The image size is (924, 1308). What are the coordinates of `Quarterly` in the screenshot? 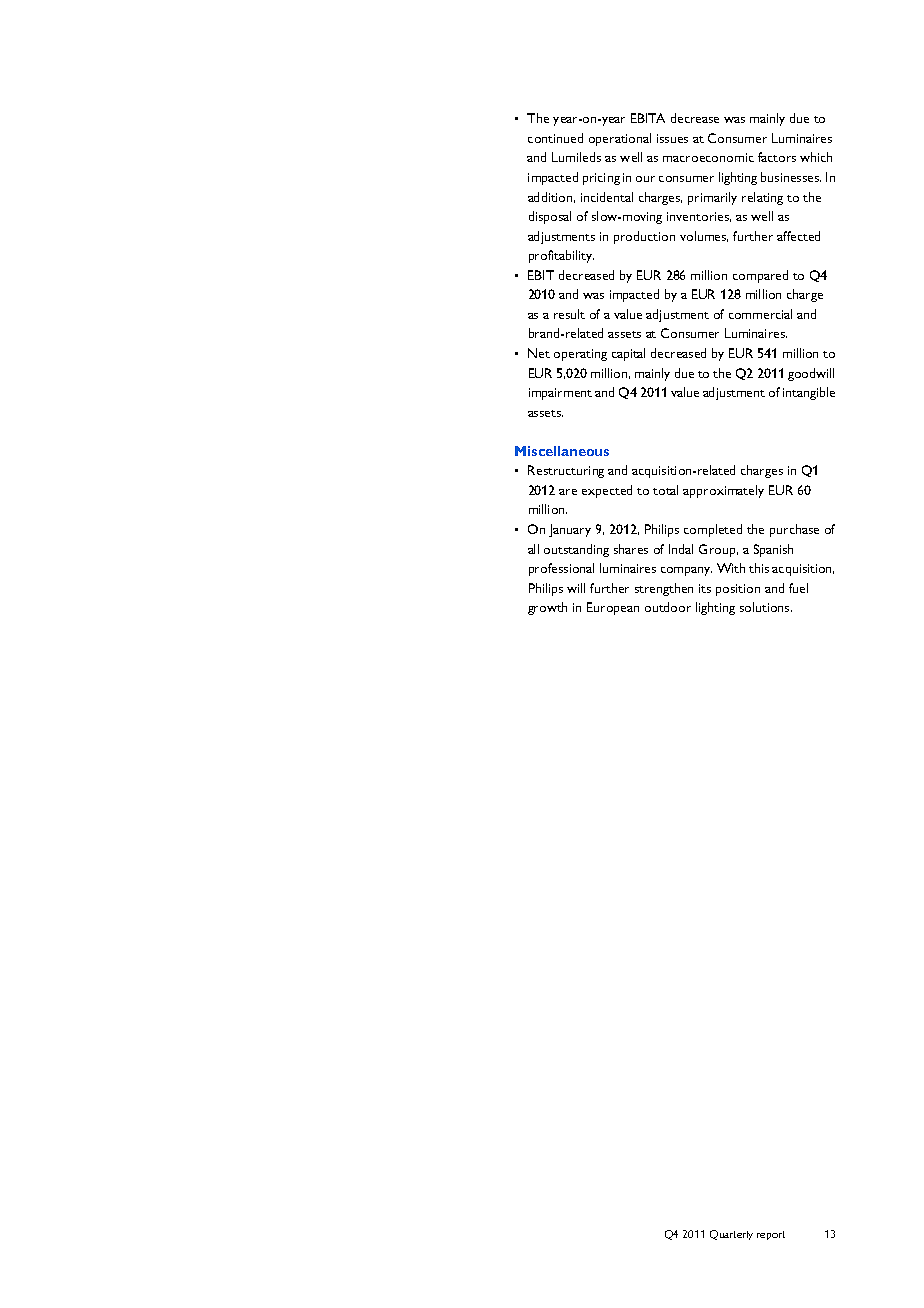 It's located at (731, 1235).
